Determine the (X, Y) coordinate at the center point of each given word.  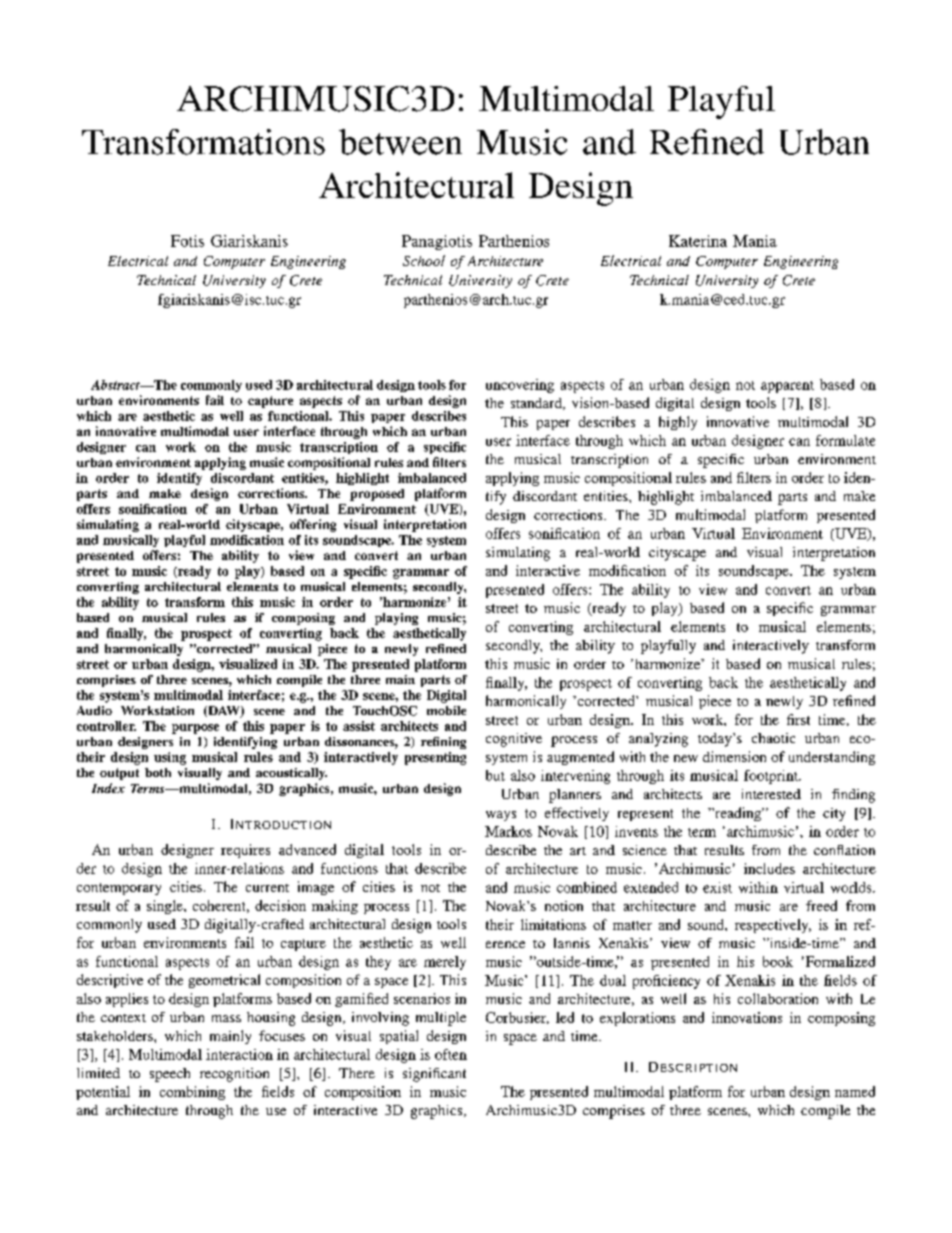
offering (313, 525)
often (451, 1054)
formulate (845, 440)
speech (170, 1075)
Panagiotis (437, 242)
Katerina (698, 241)
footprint (772, 777)
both (158, 772)
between (400, 142)
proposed (377, 495)
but (495, 775)
